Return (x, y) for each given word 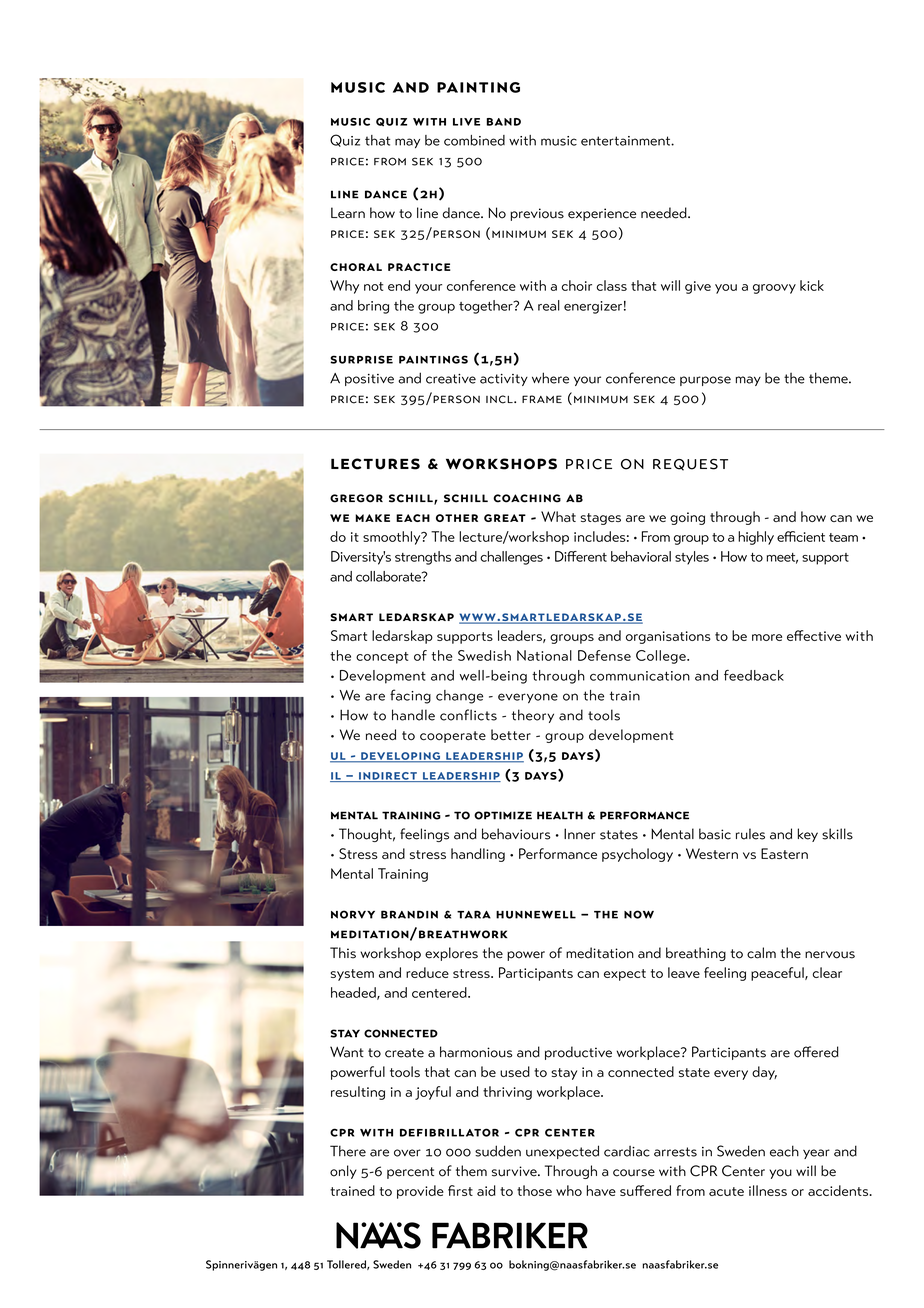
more (767, 637)
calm (761, 953)
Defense (604, 655)
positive (369, 380)
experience (602, 214)
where (550, 378)
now (639, 914)
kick (812, 285)
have (601, 1190)
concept (382, 658)
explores (451, 954)
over (407, 1153)
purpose (705, 381)
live (466, 122)
